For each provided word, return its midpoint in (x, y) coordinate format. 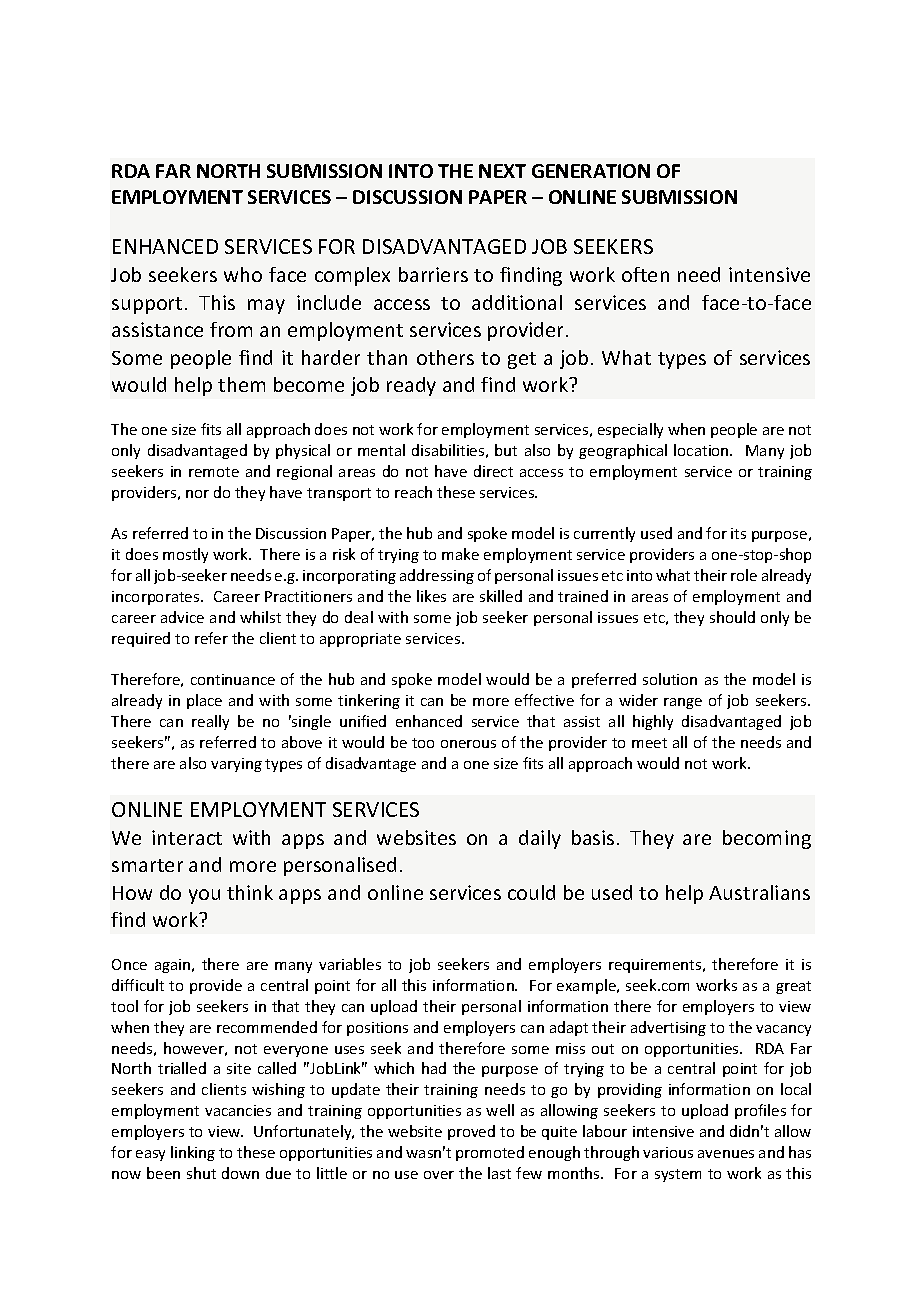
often (645, 274)
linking (193, 1153)
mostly (185, 555)
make (460, 554)
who (243, 274)
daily (540, 839)
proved (471, 1132)
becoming (767, 839)
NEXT (502, 171)
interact (187, 837)
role (744, 575)
